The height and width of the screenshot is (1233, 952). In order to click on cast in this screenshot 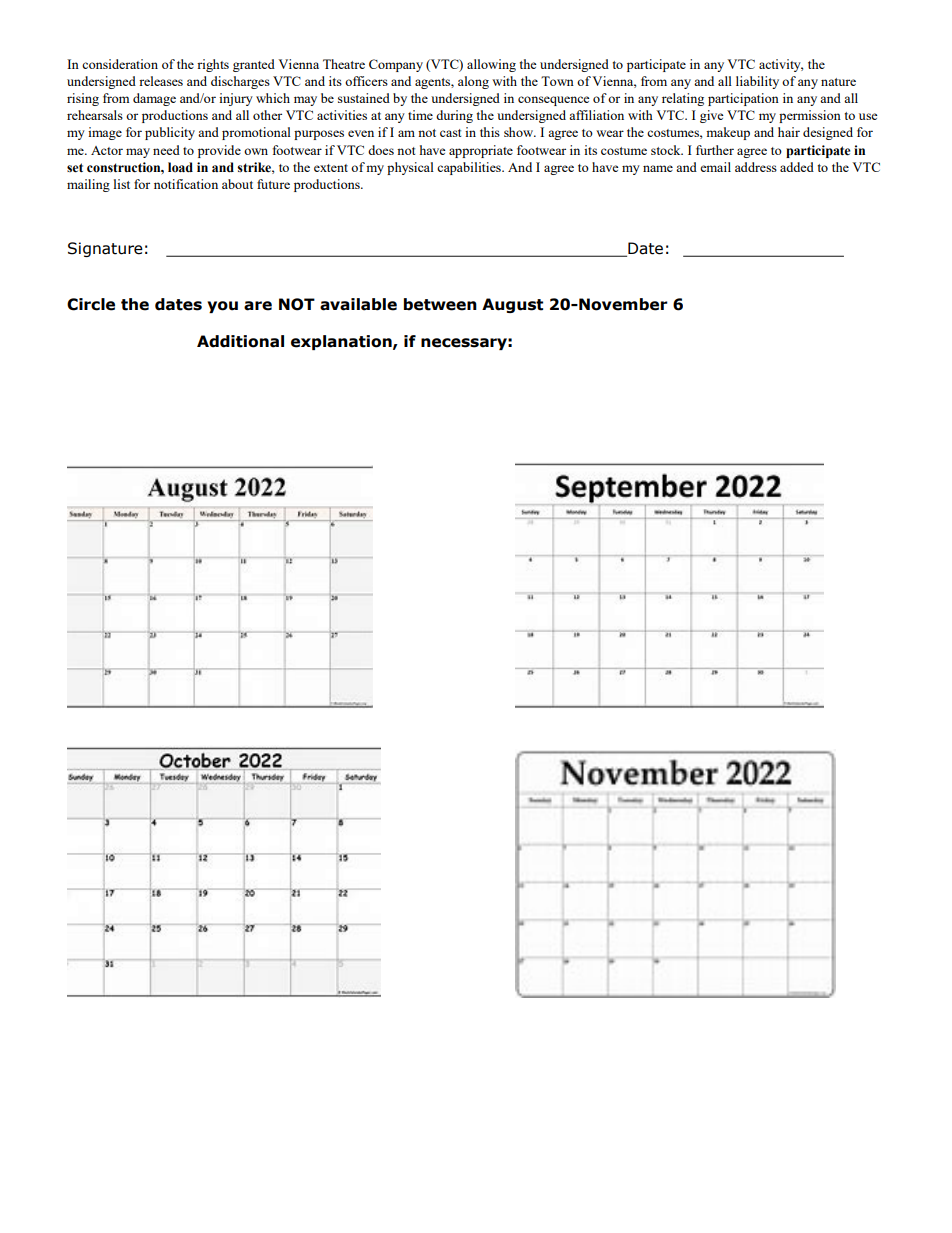, I will do `click(450, 133)`.
